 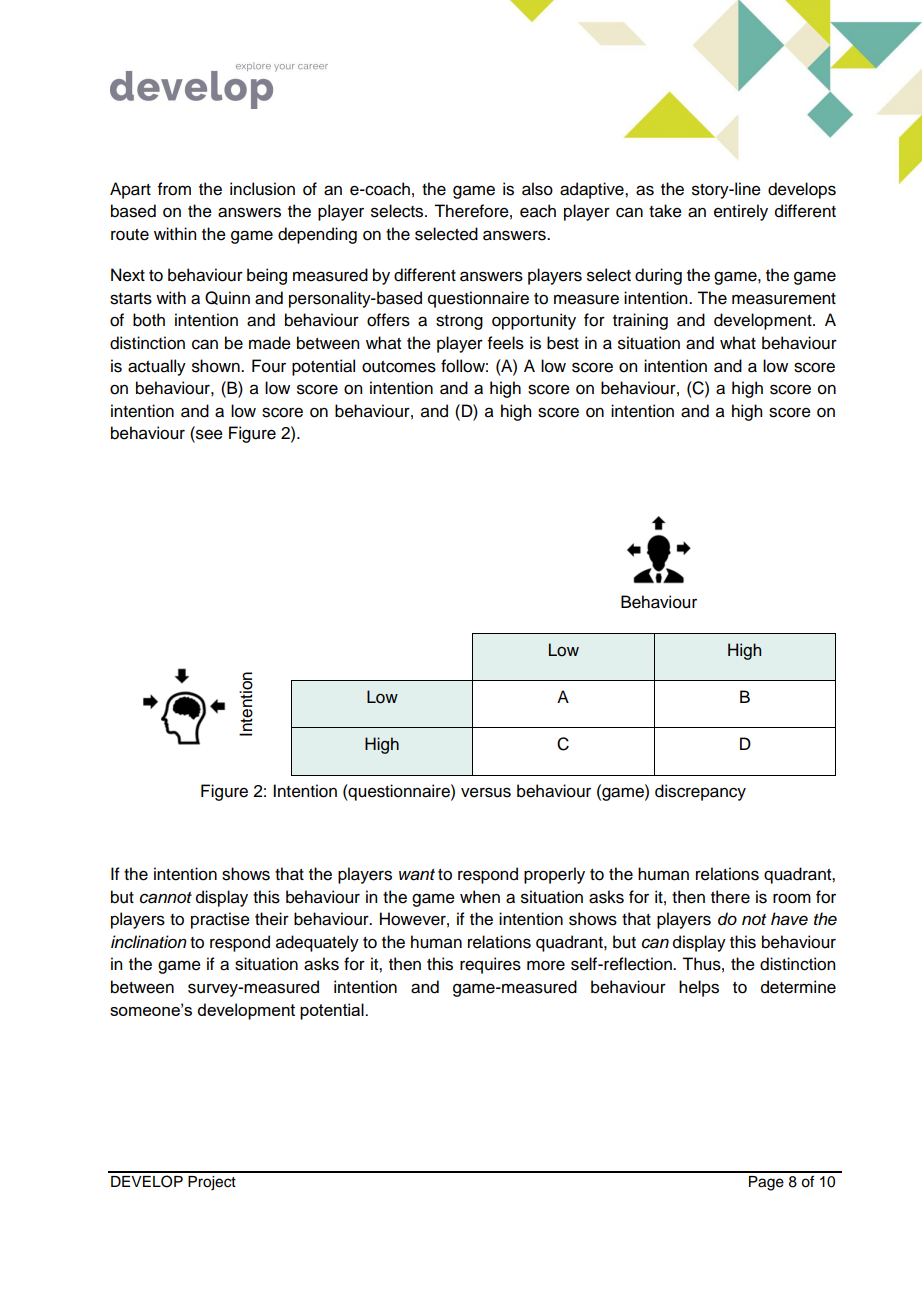 What do you see at coordinates (486, 792) in the page?
I see `versus` at bounding box center [486, 792].
